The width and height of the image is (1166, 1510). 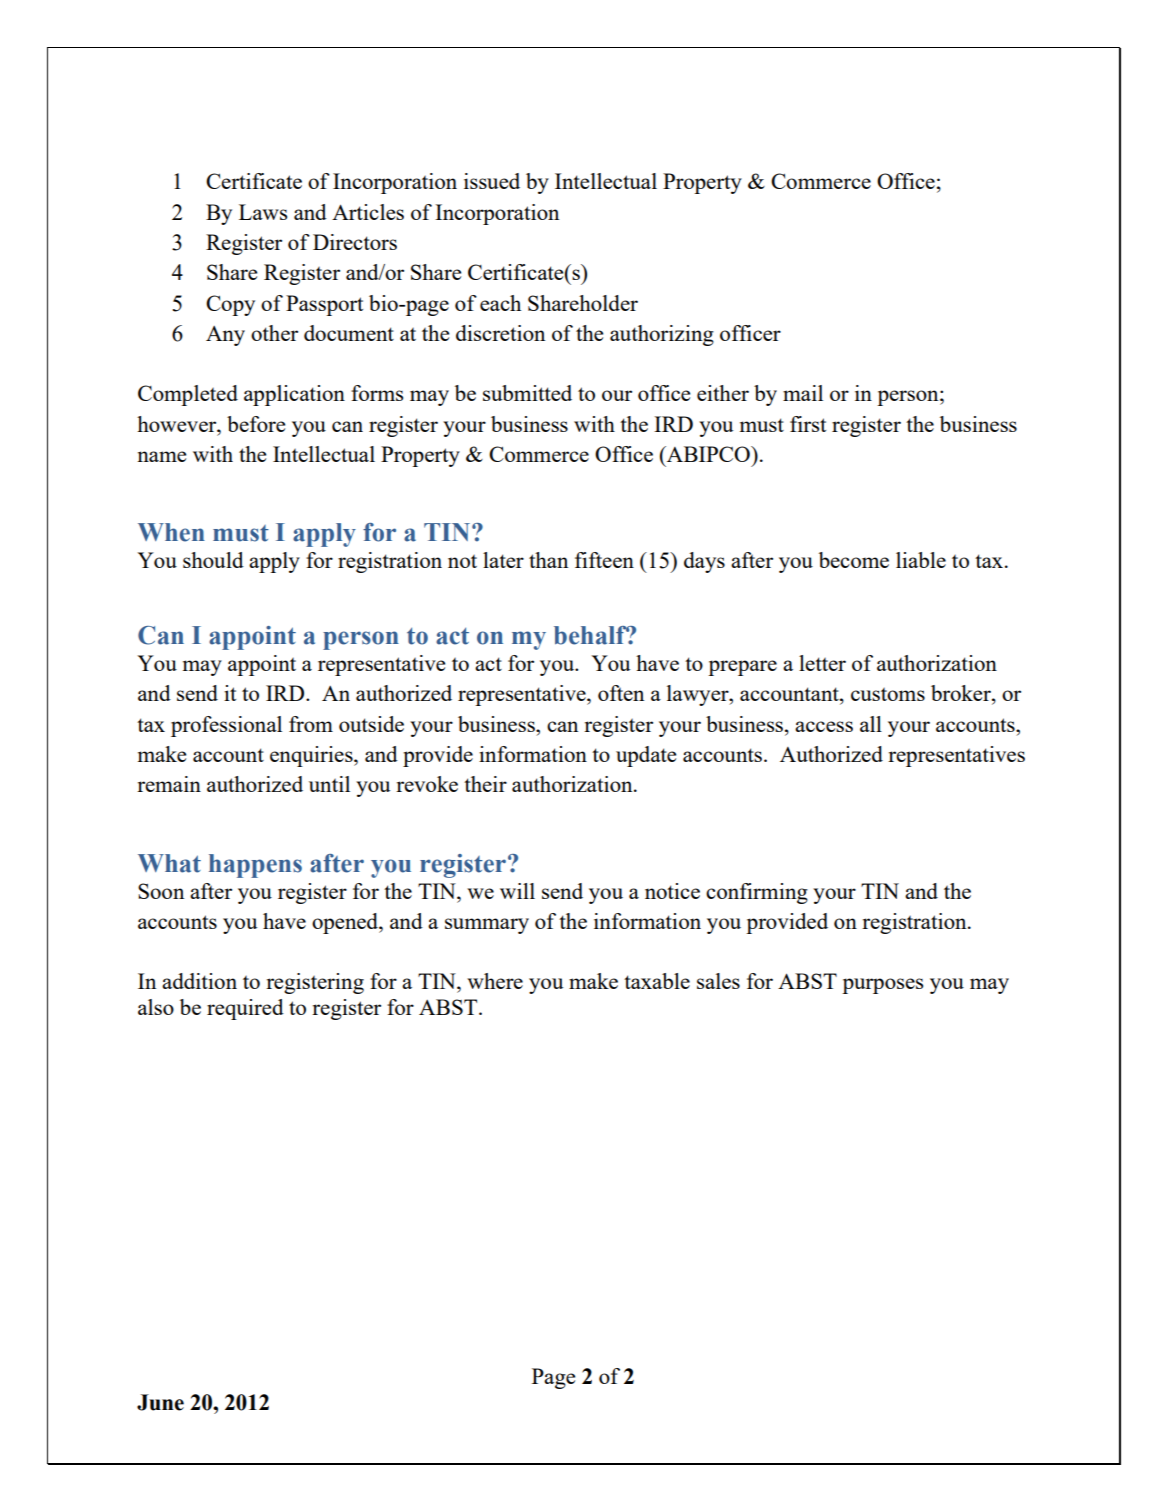 What do you see at coordinates (803, 393) in the image?
I see `mail` at bounding box center [803, 393].
